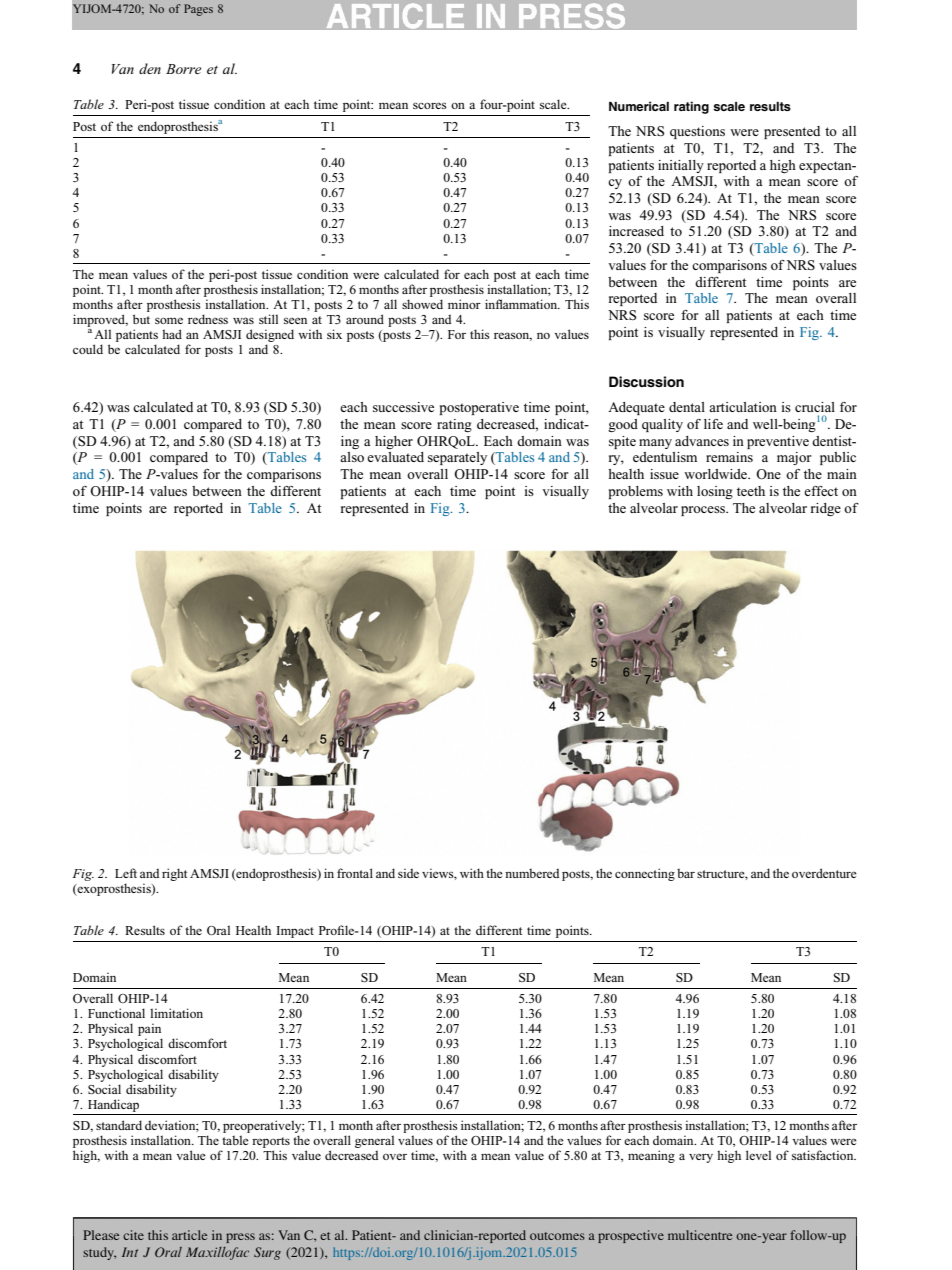 The height and width of the document is (1270, 952). Describe the element at coordinates (352, 457) in the document. I see `also` at that location.
